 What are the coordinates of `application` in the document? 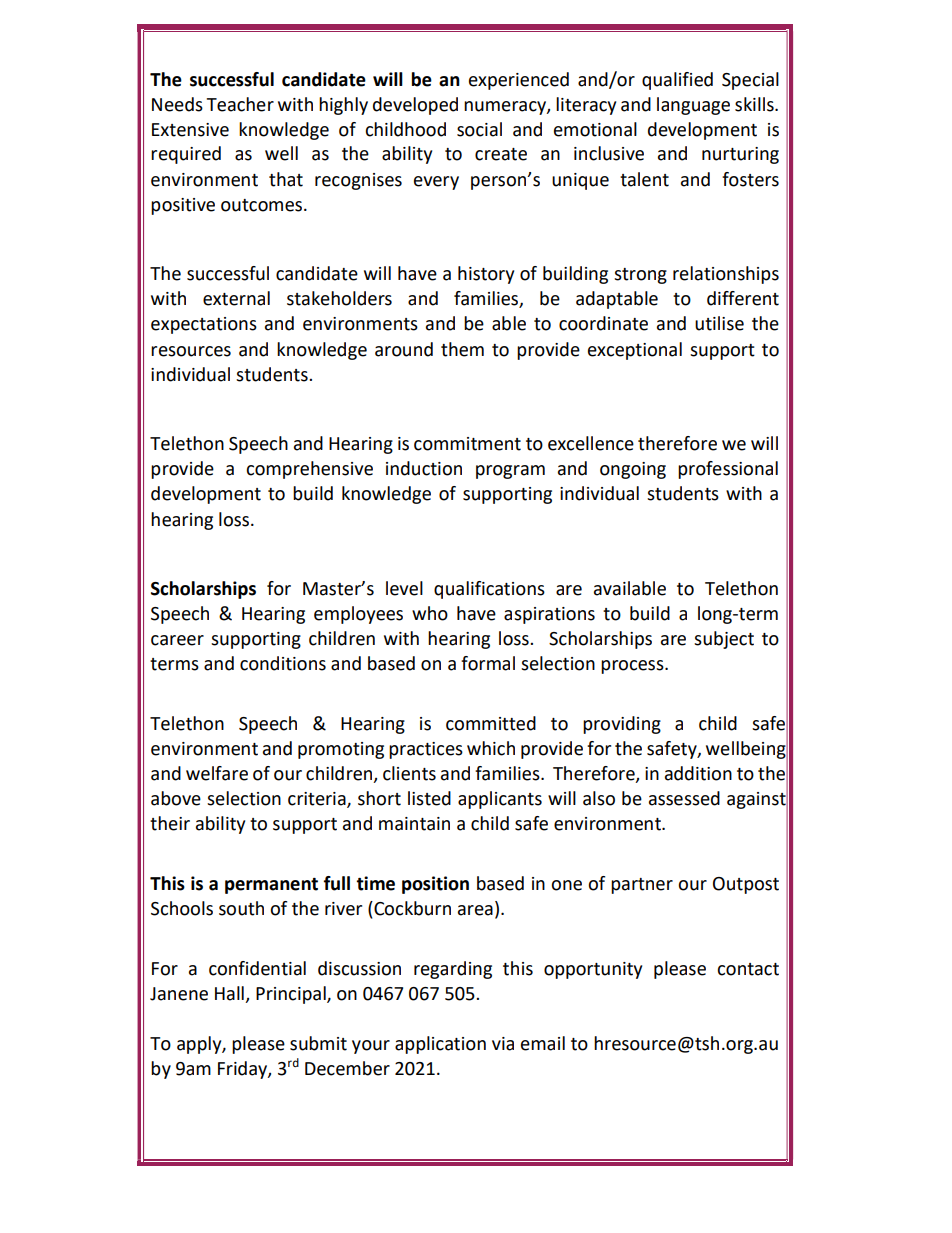 It's located at (440, 1045).
